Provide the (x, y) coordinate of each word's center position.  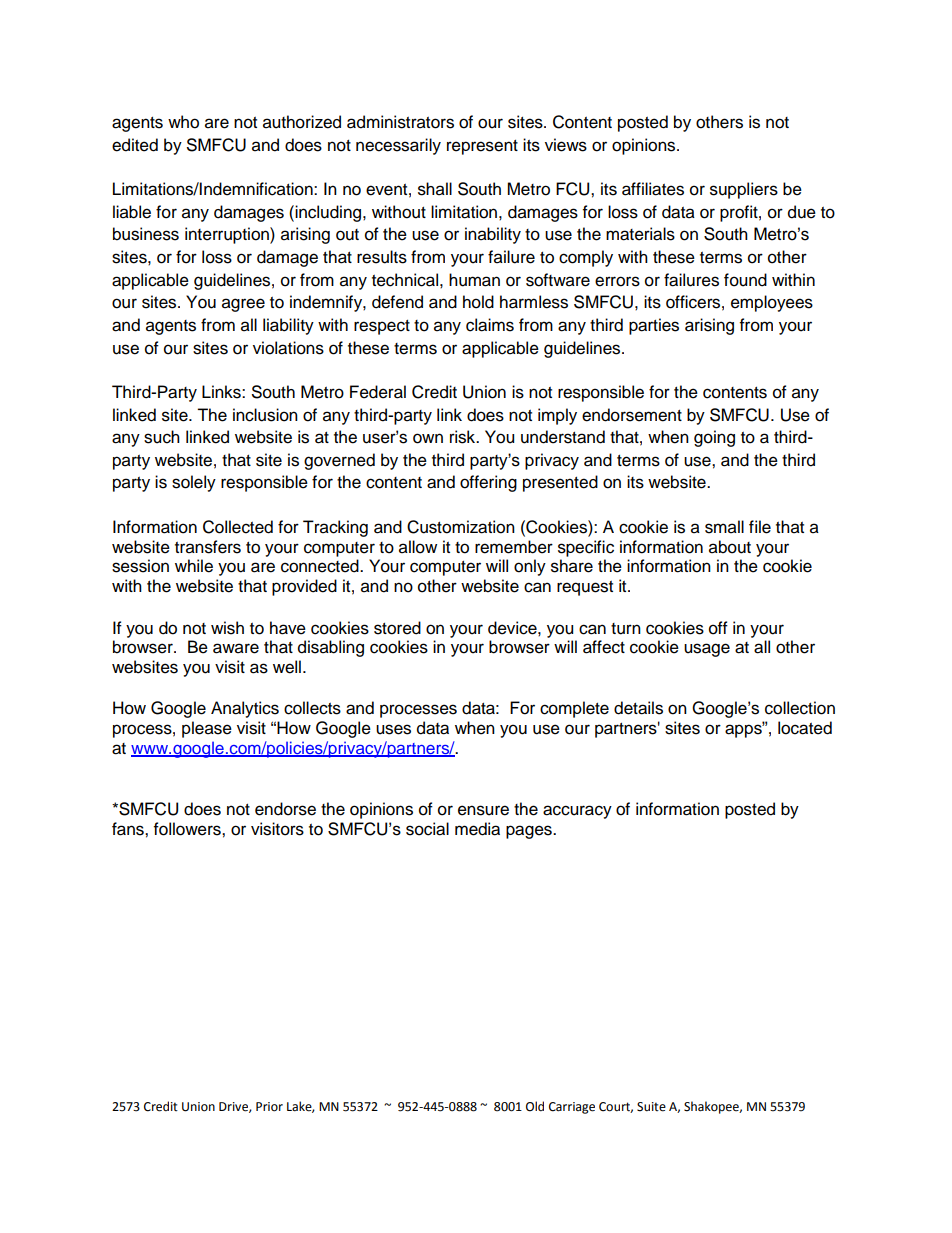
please (207, 729)
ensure (483, 810)
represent (482, 147)
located (805, 728)
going (714, 438)
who (183, 122)
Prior (269, 1107)
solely (194, 483)
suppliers (744, 190)
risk (464, 437)
